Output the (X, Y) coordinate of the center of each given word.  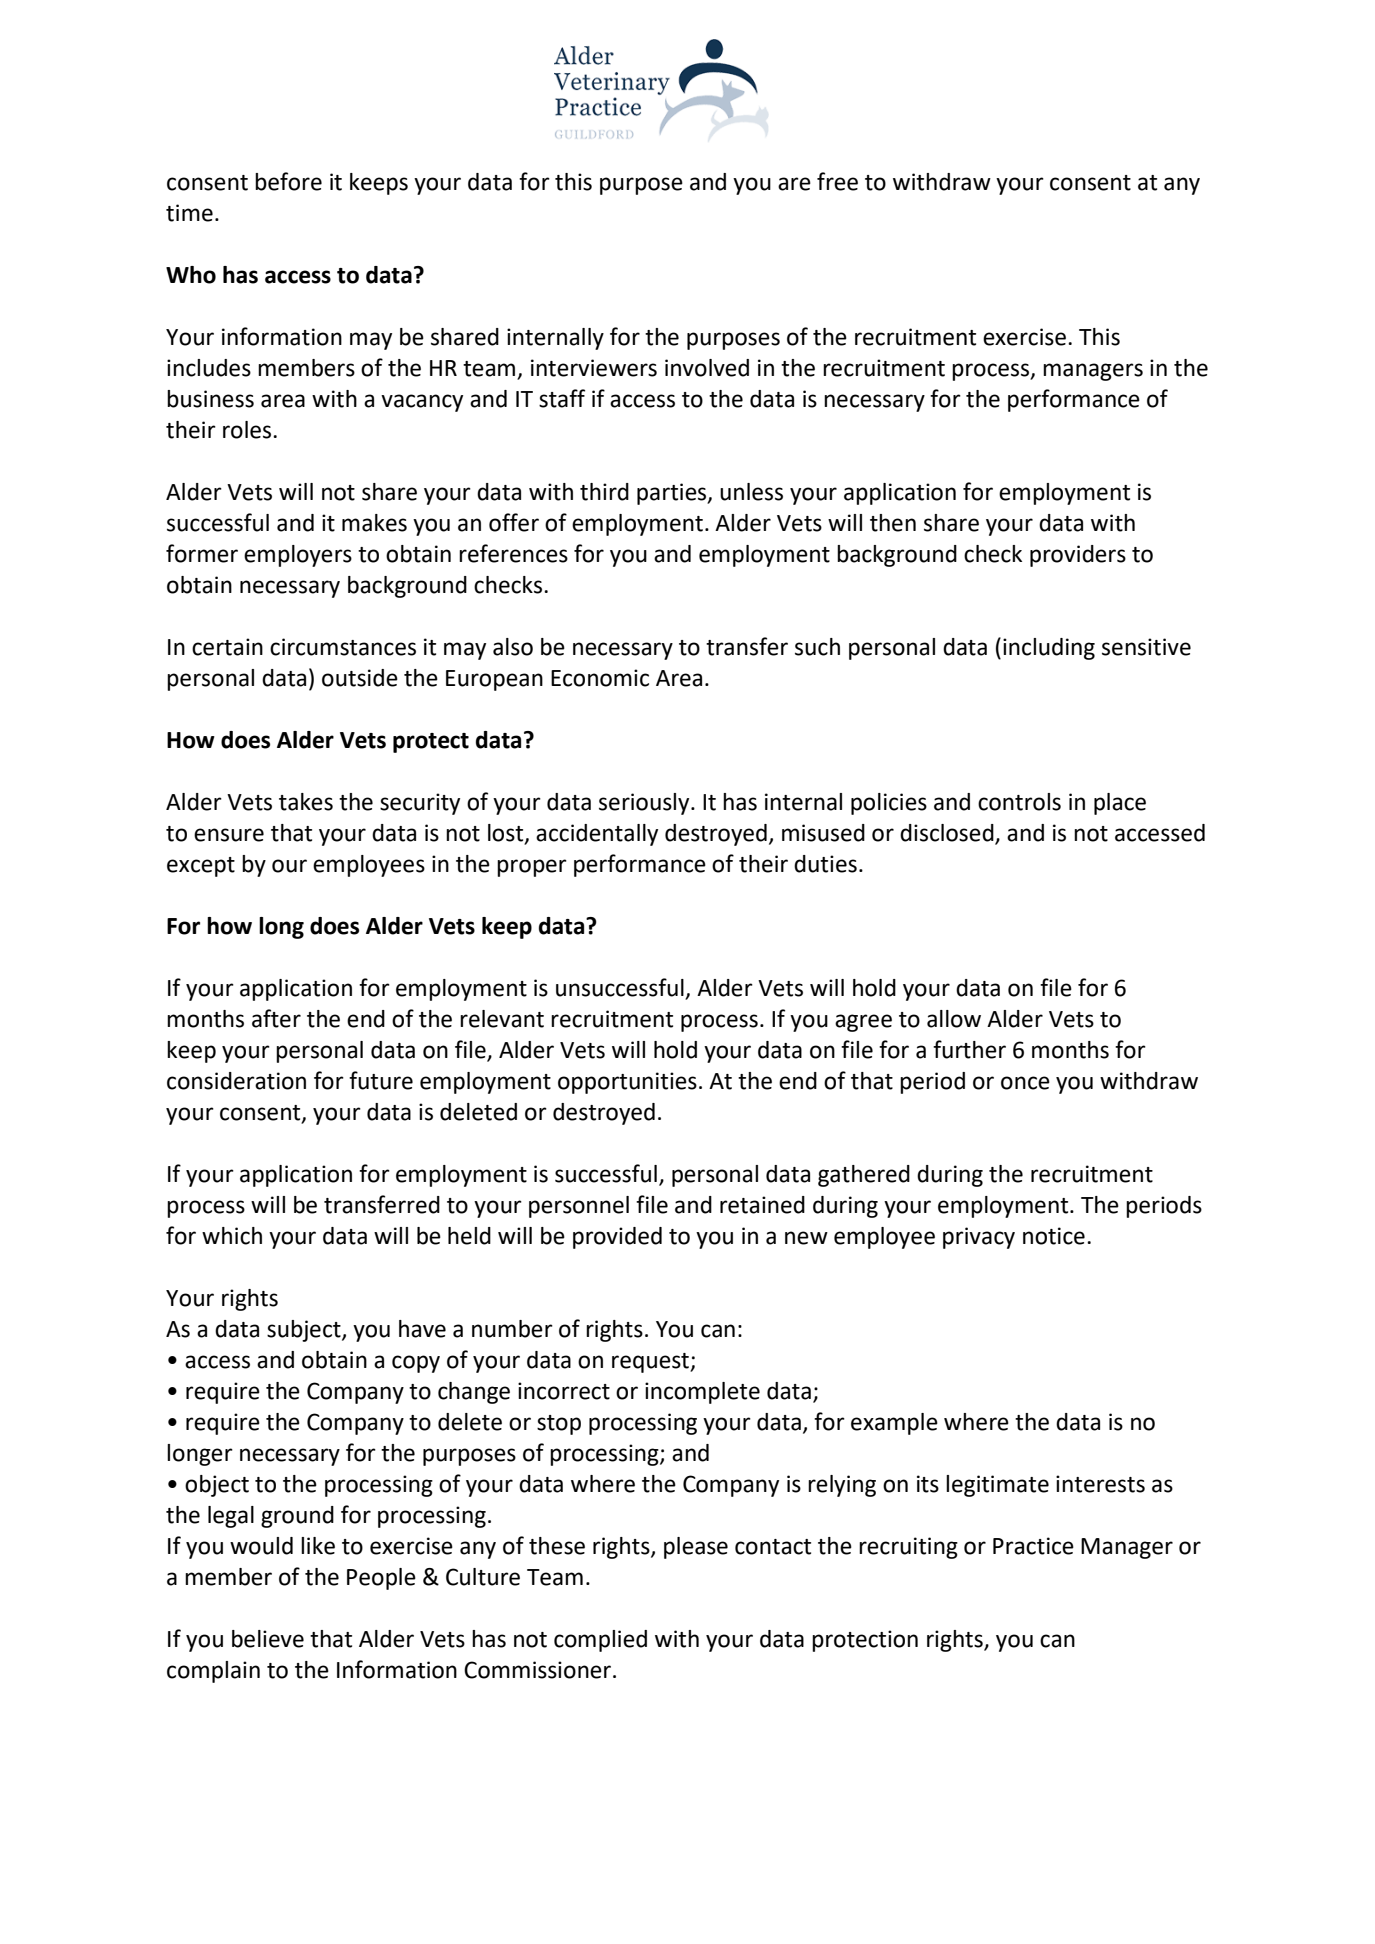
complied (600, 1641)
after (276, 1018)
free (837, 181)
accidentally (597, 835)
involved (707, 368)
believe (268, 1639)
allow (954, 1019)
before (288, 181)
